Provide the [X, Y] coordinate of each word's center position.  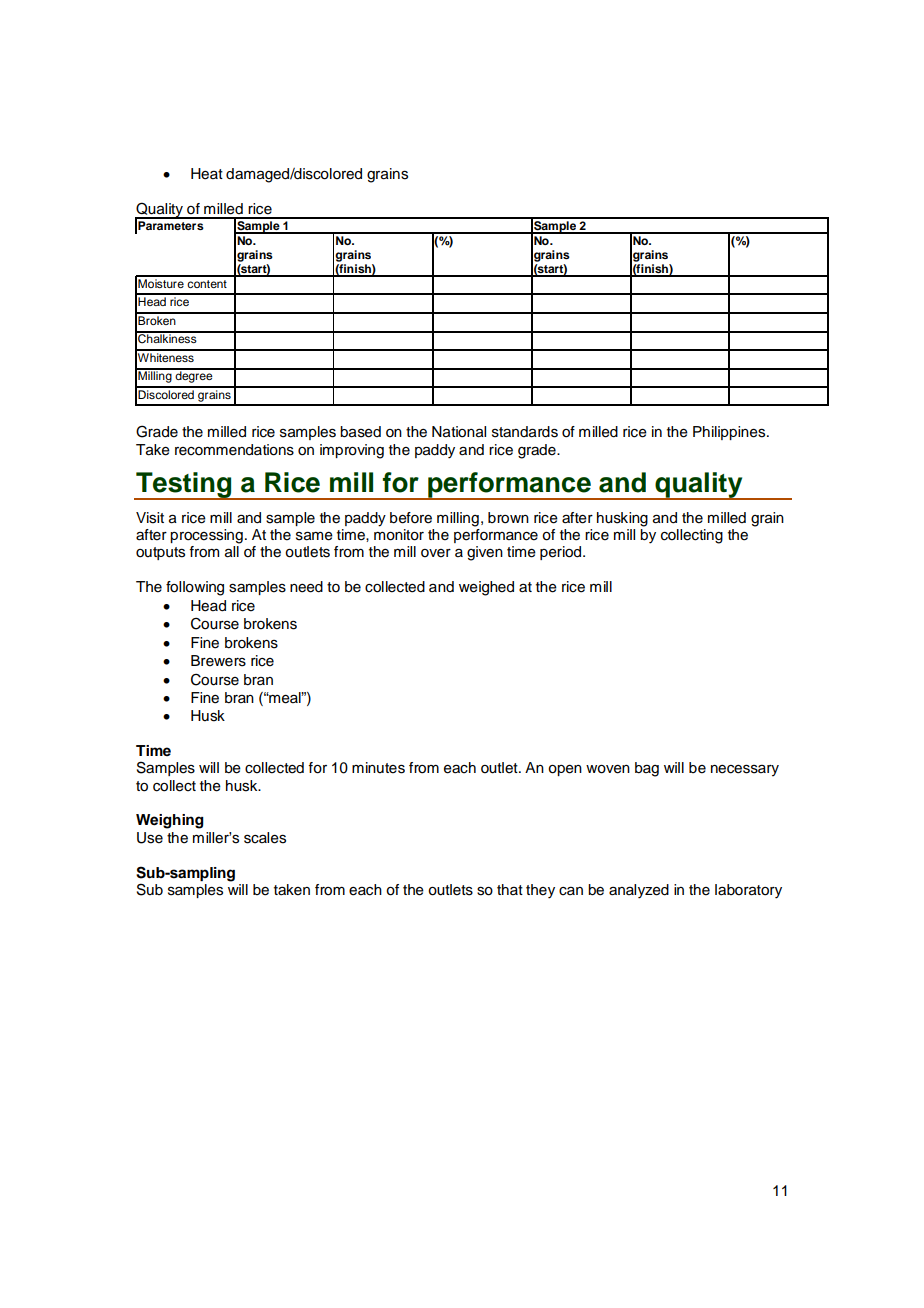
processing [206, 536]
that [510, 889]
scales [265, 838]
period [562, 553]
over [436, 553]
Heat [207, 174]
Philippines [730, 433]
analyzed [639, 891]
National [459, 432]
